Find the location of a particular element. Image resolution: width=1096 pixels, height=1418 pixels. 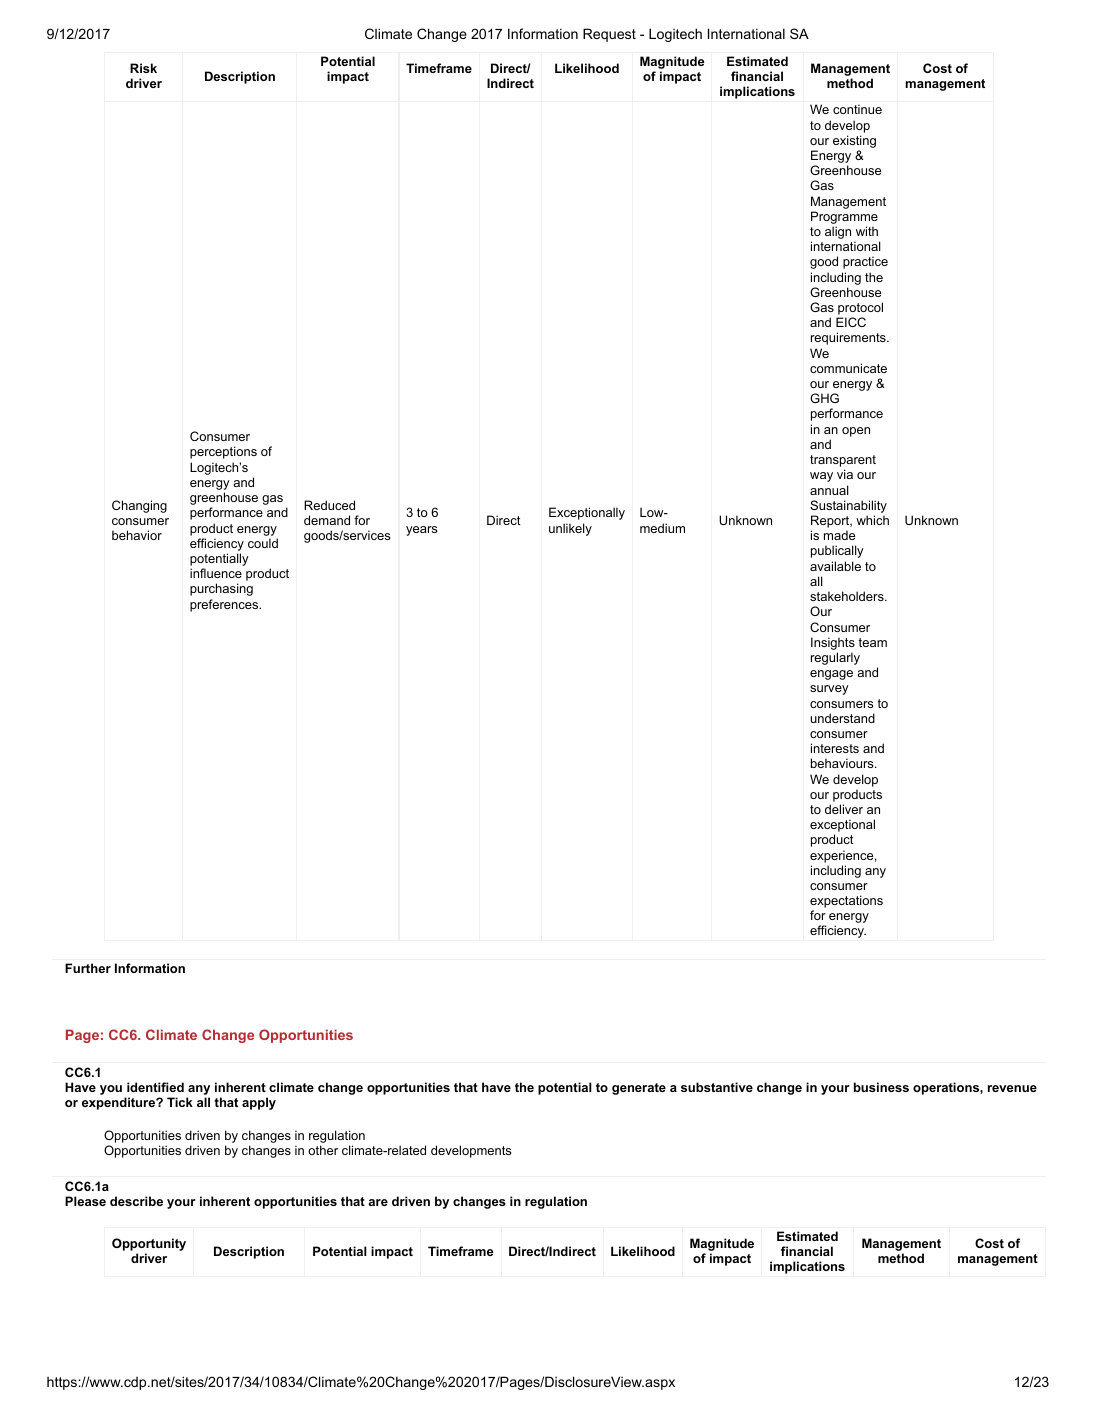

Risk is located at coordinates (143, 68).
